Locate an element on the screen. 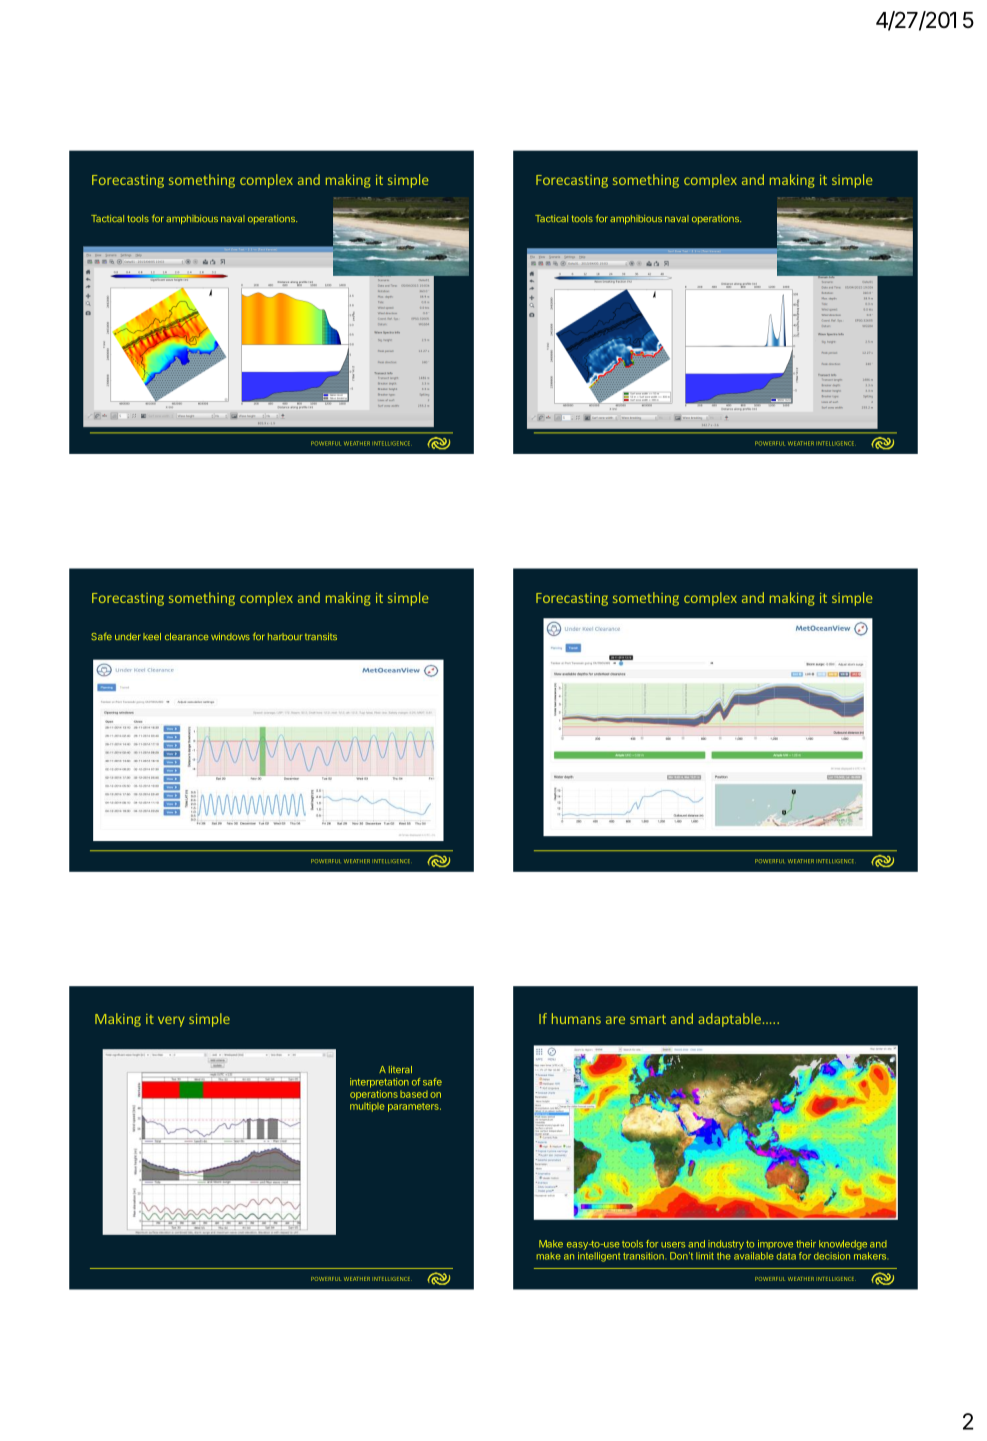  improve is located at coordinates (775, 1244).
